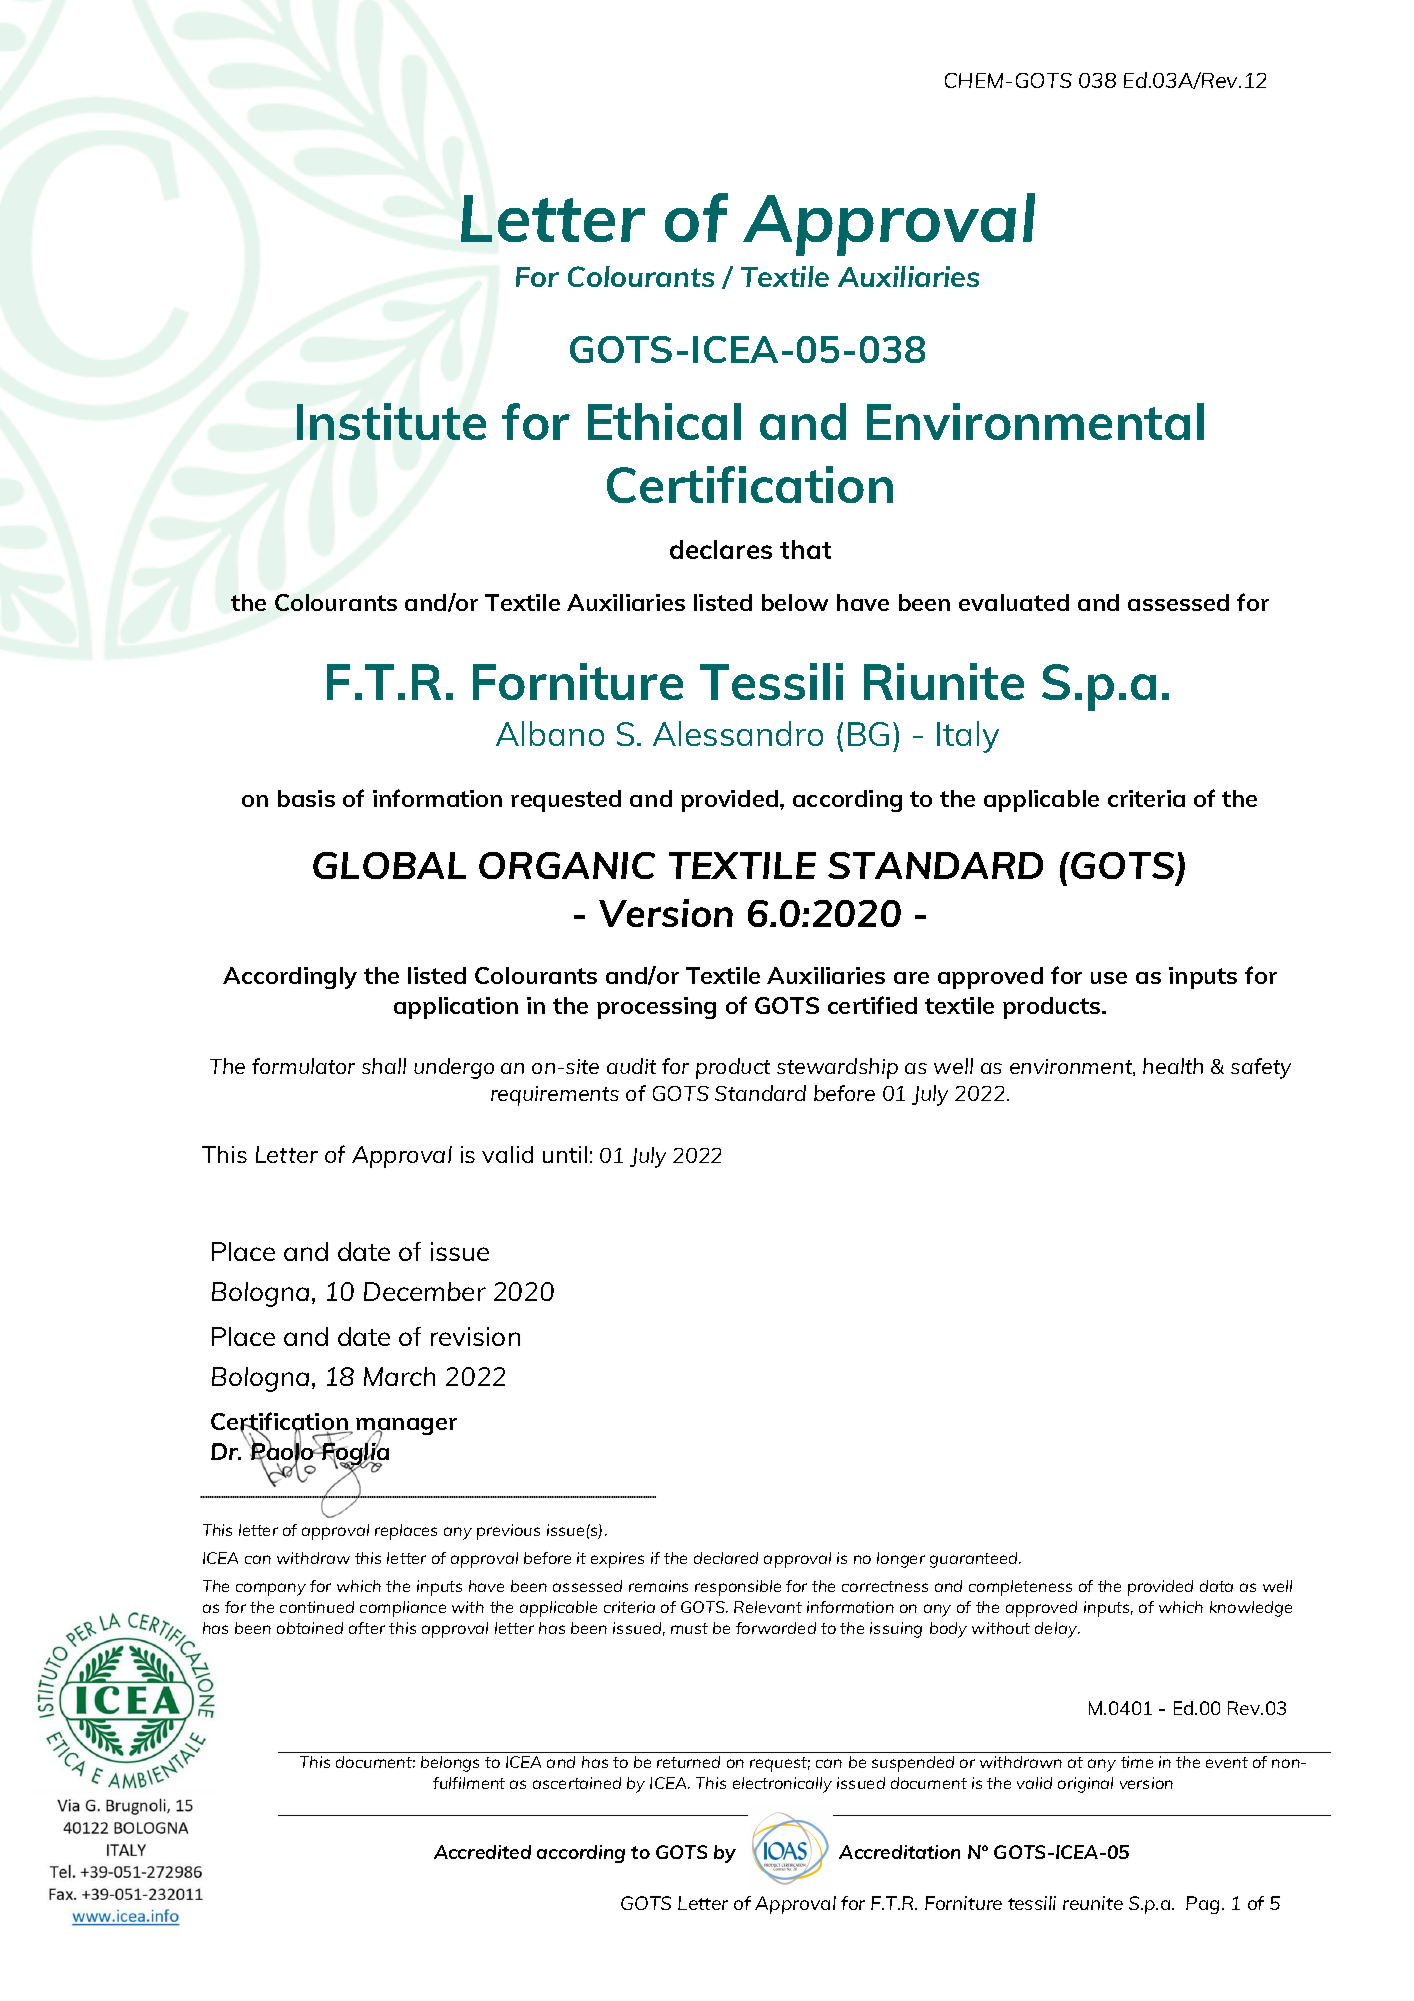  I want to click on declared, so click(726, 1558).
